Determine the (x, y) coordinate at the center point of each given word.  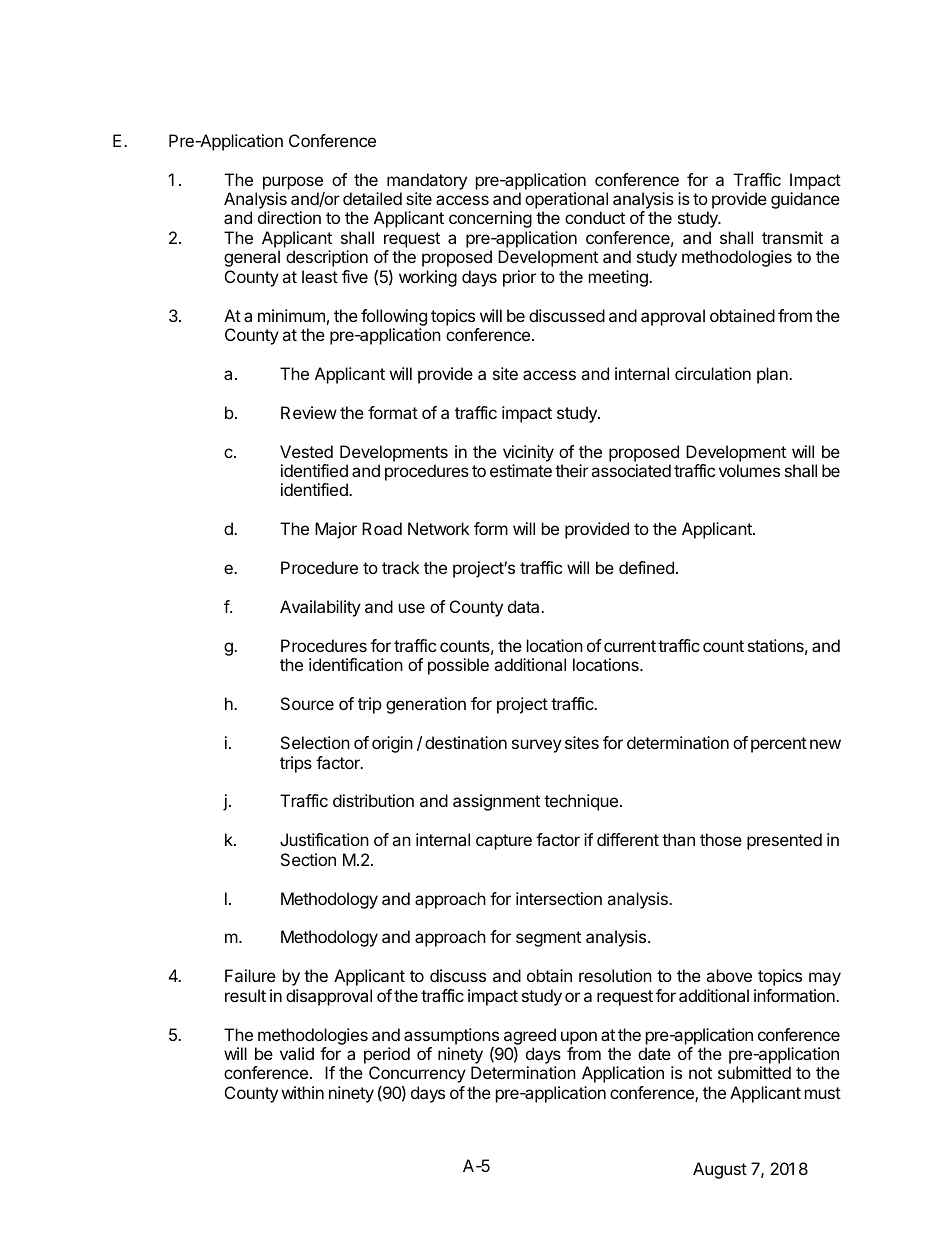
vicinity (528, 453)
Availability (320, 608)
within (303, 1092)
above (729, 975)
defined (646, 567)
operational (566, 200)
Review (309, 412)
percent (779, 745)
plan (773, 375)
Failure (250, 975)
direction (289, 217)
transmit (792, 237)
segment (548, 939)
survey (537, 746)
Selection (315, 742)
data (525, 606)
